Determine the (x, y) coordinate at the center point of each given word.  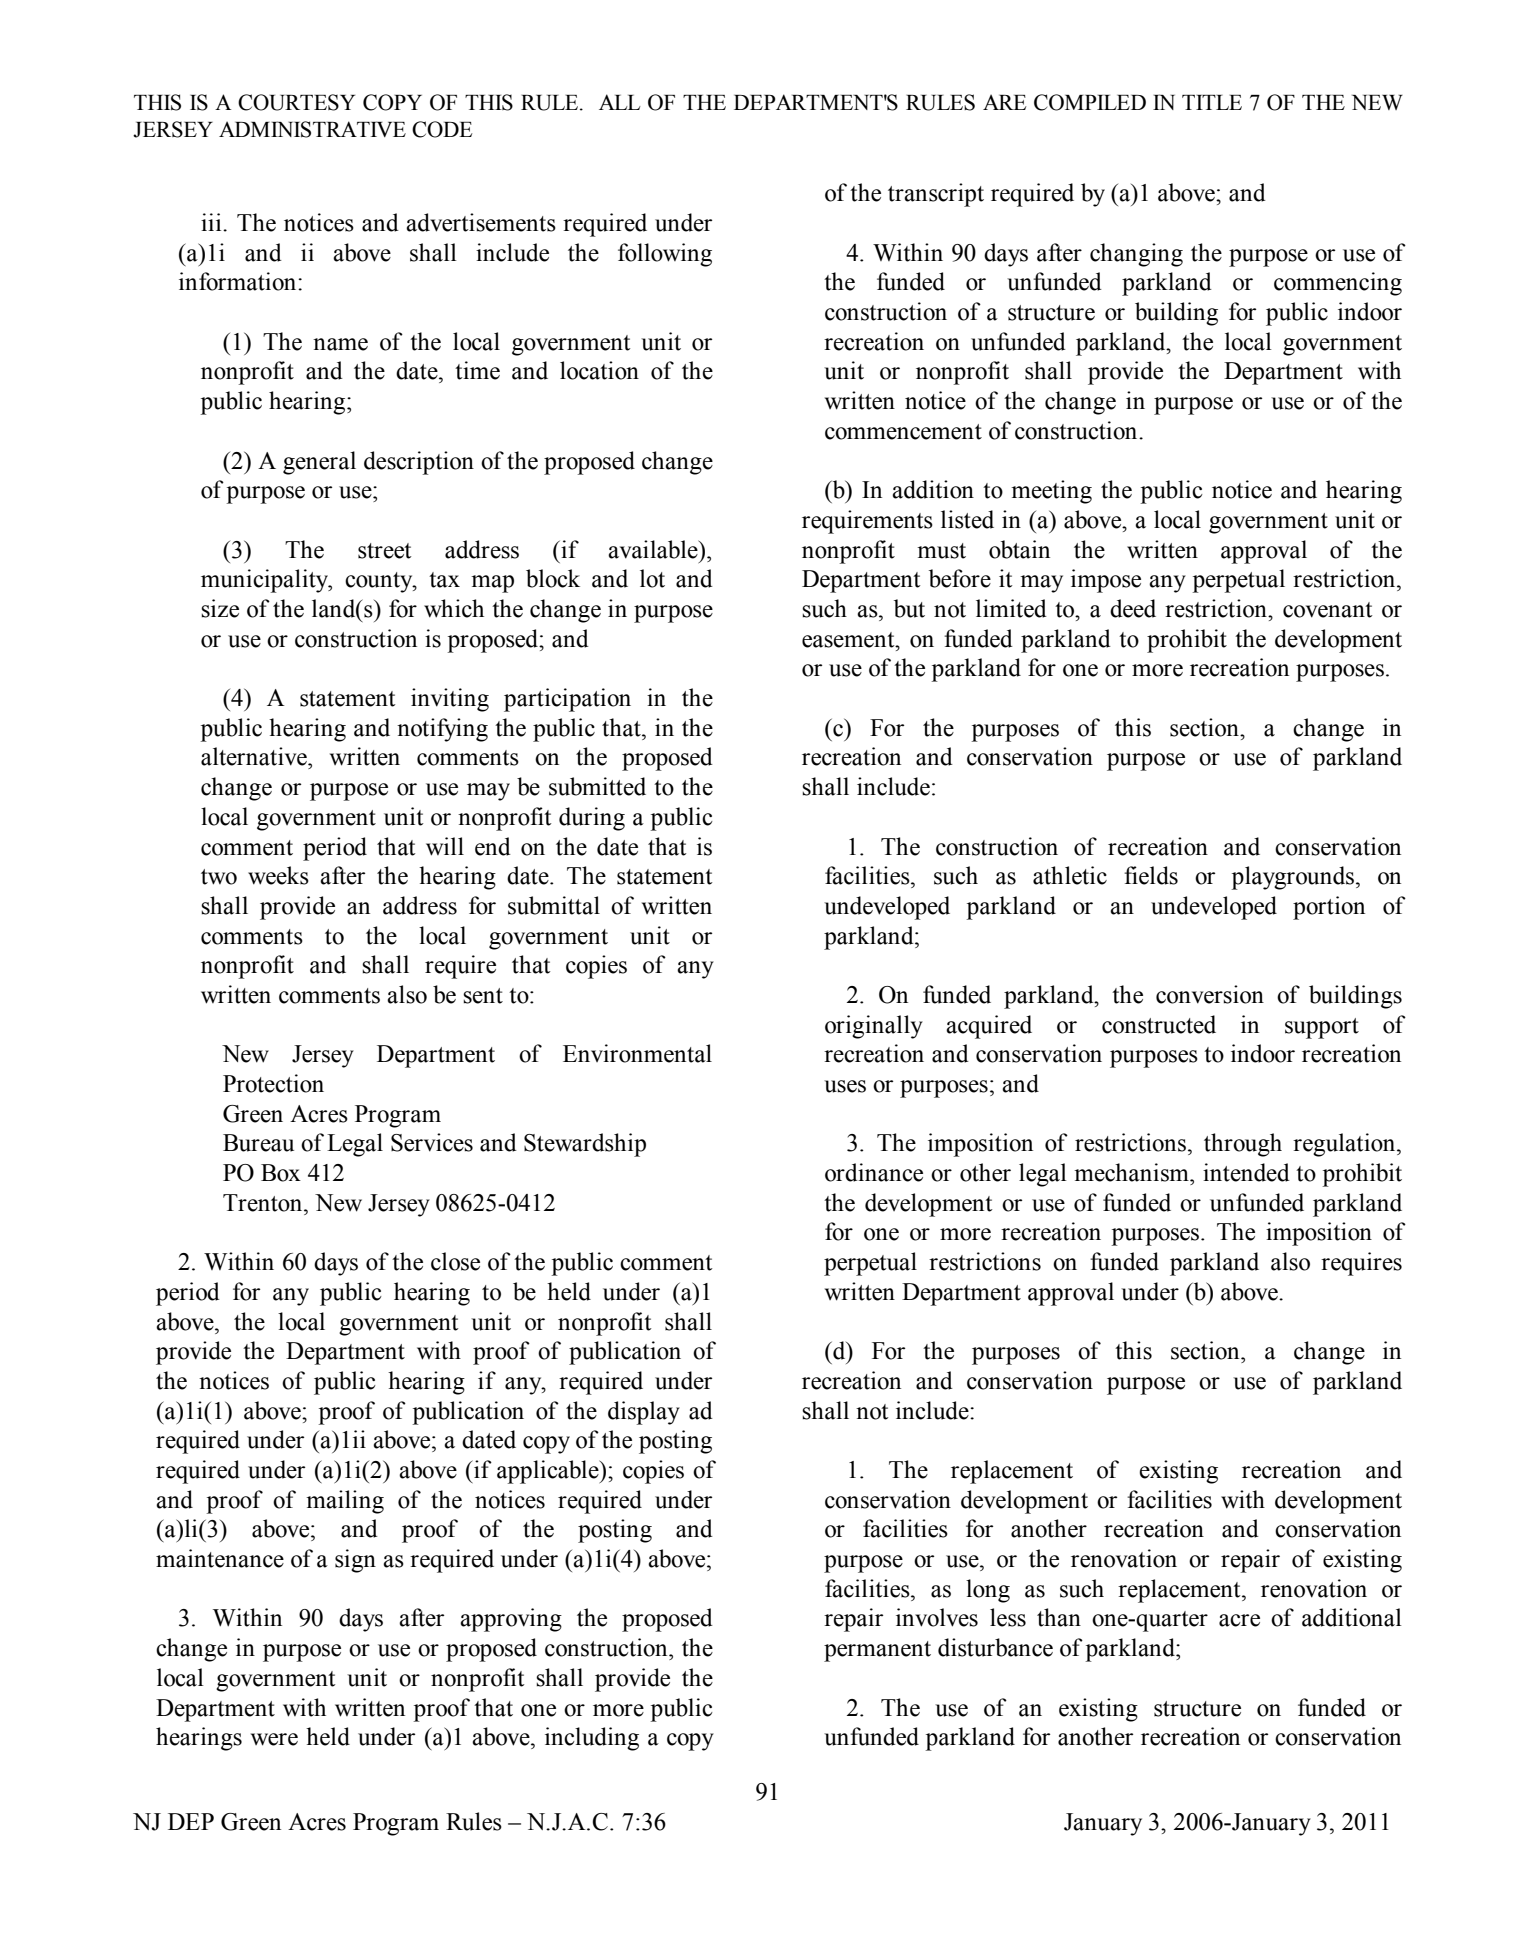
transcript (936, 195)
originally (874, 1027)
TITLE (1212, 102)
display (644, 1413)
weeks (278, 875)
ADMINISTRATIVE (312, 129)
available (654, 549)
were (274, 1739)
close (455, 1261)
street (385, 551)
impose (1106, 581)
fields (1151, 875)
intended (1246, 1172)
